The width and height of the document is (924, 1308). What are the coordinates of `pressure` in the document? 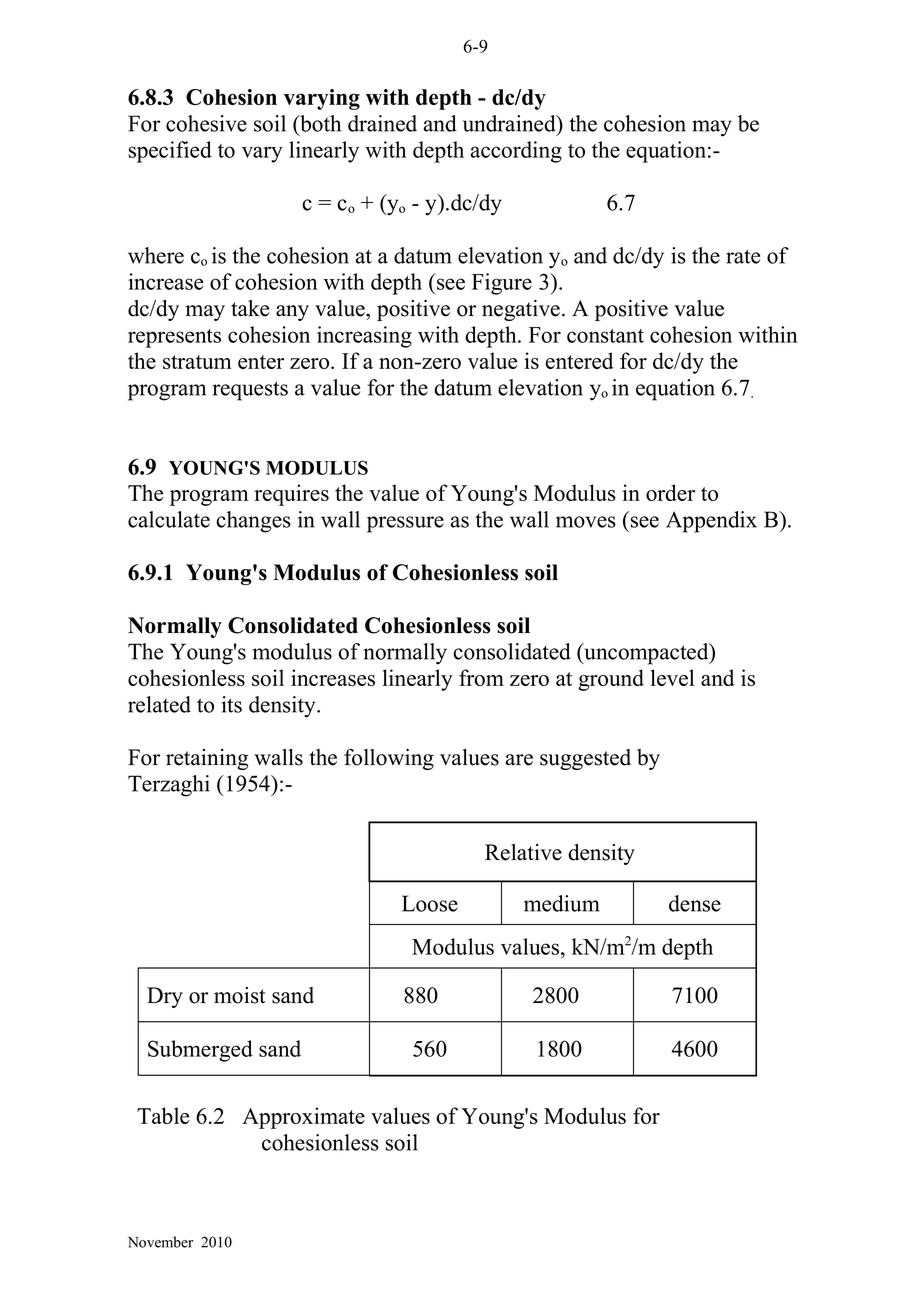 It's located at (405, 524).
